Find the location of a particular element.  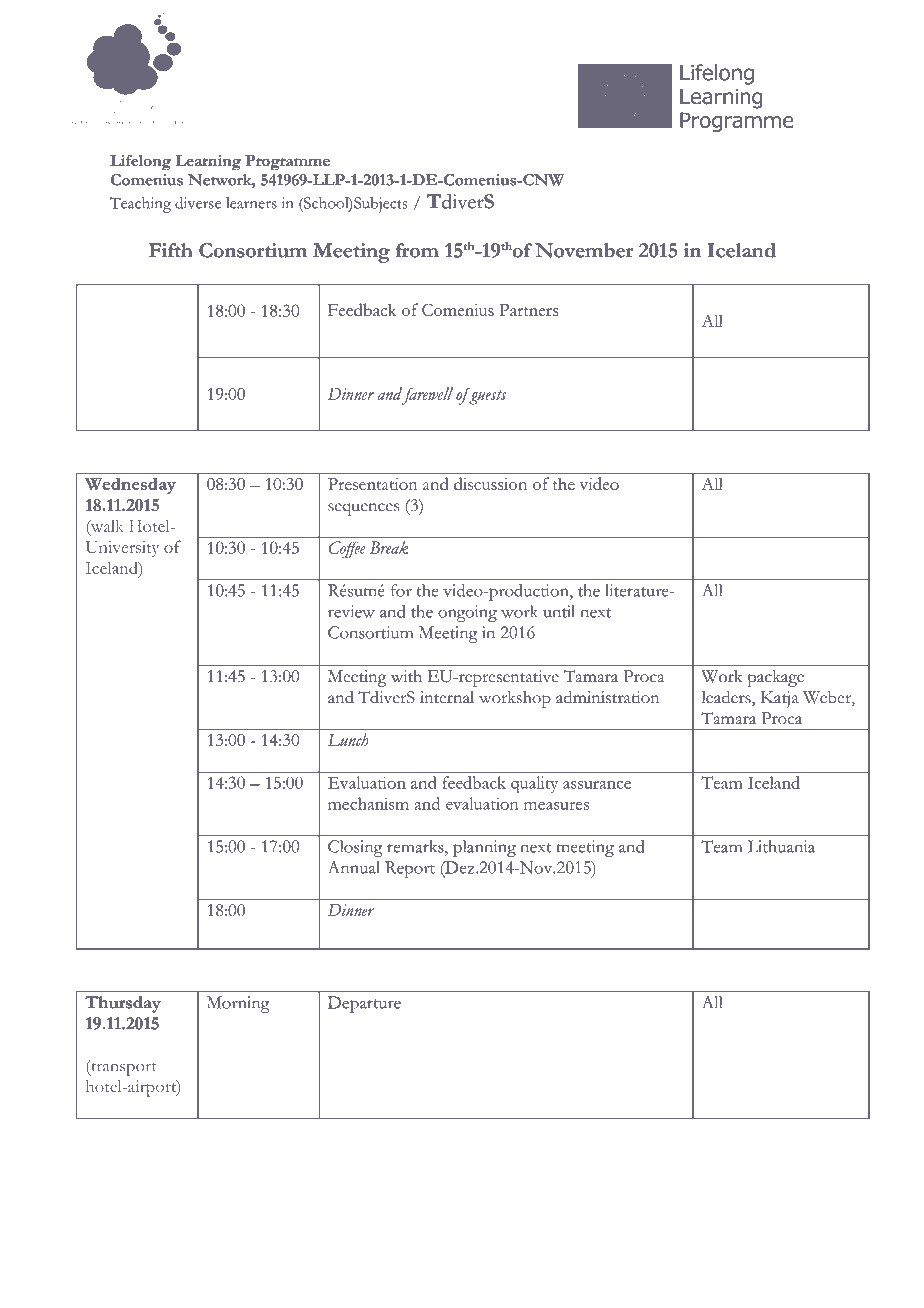

November is located at coordinates (584, 250).
